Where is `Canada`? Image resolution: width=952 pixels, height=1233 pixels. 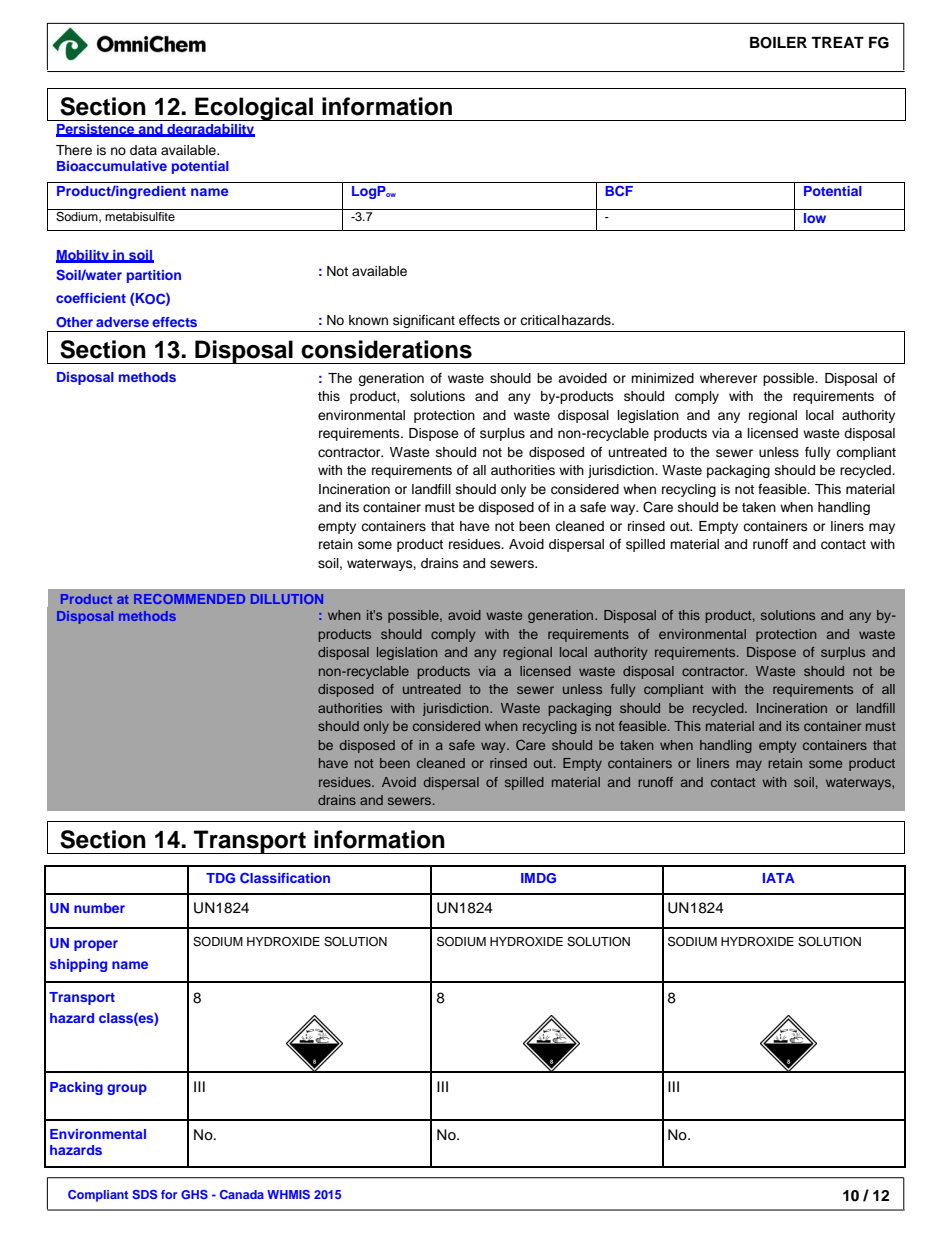 Canada is located at coordinates (242, 1194).
